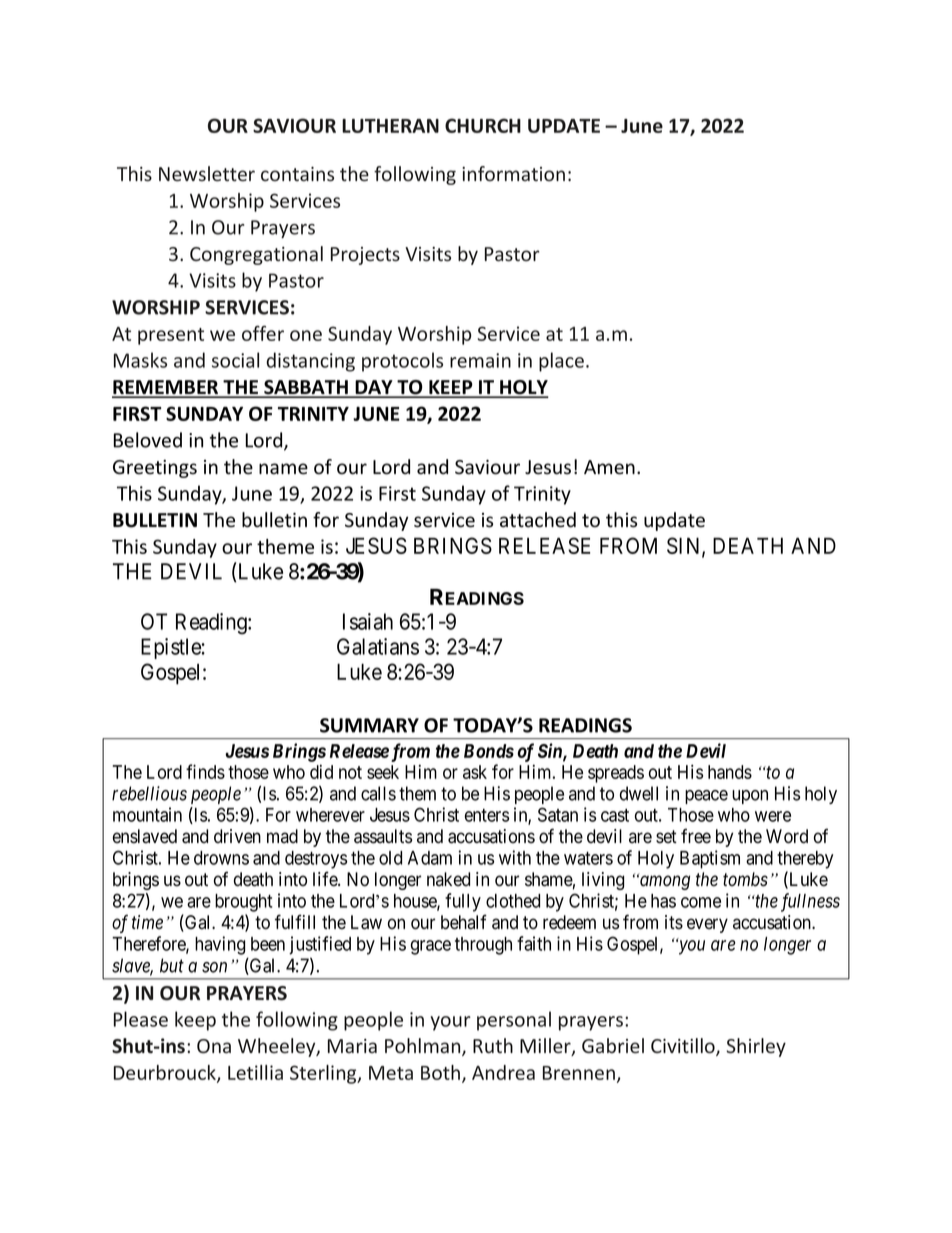 The height and width of the document is (1233, 952). What do you see at coordinates (730, 772) in the document?
I see `hands` at bounding box center [730, 772].
